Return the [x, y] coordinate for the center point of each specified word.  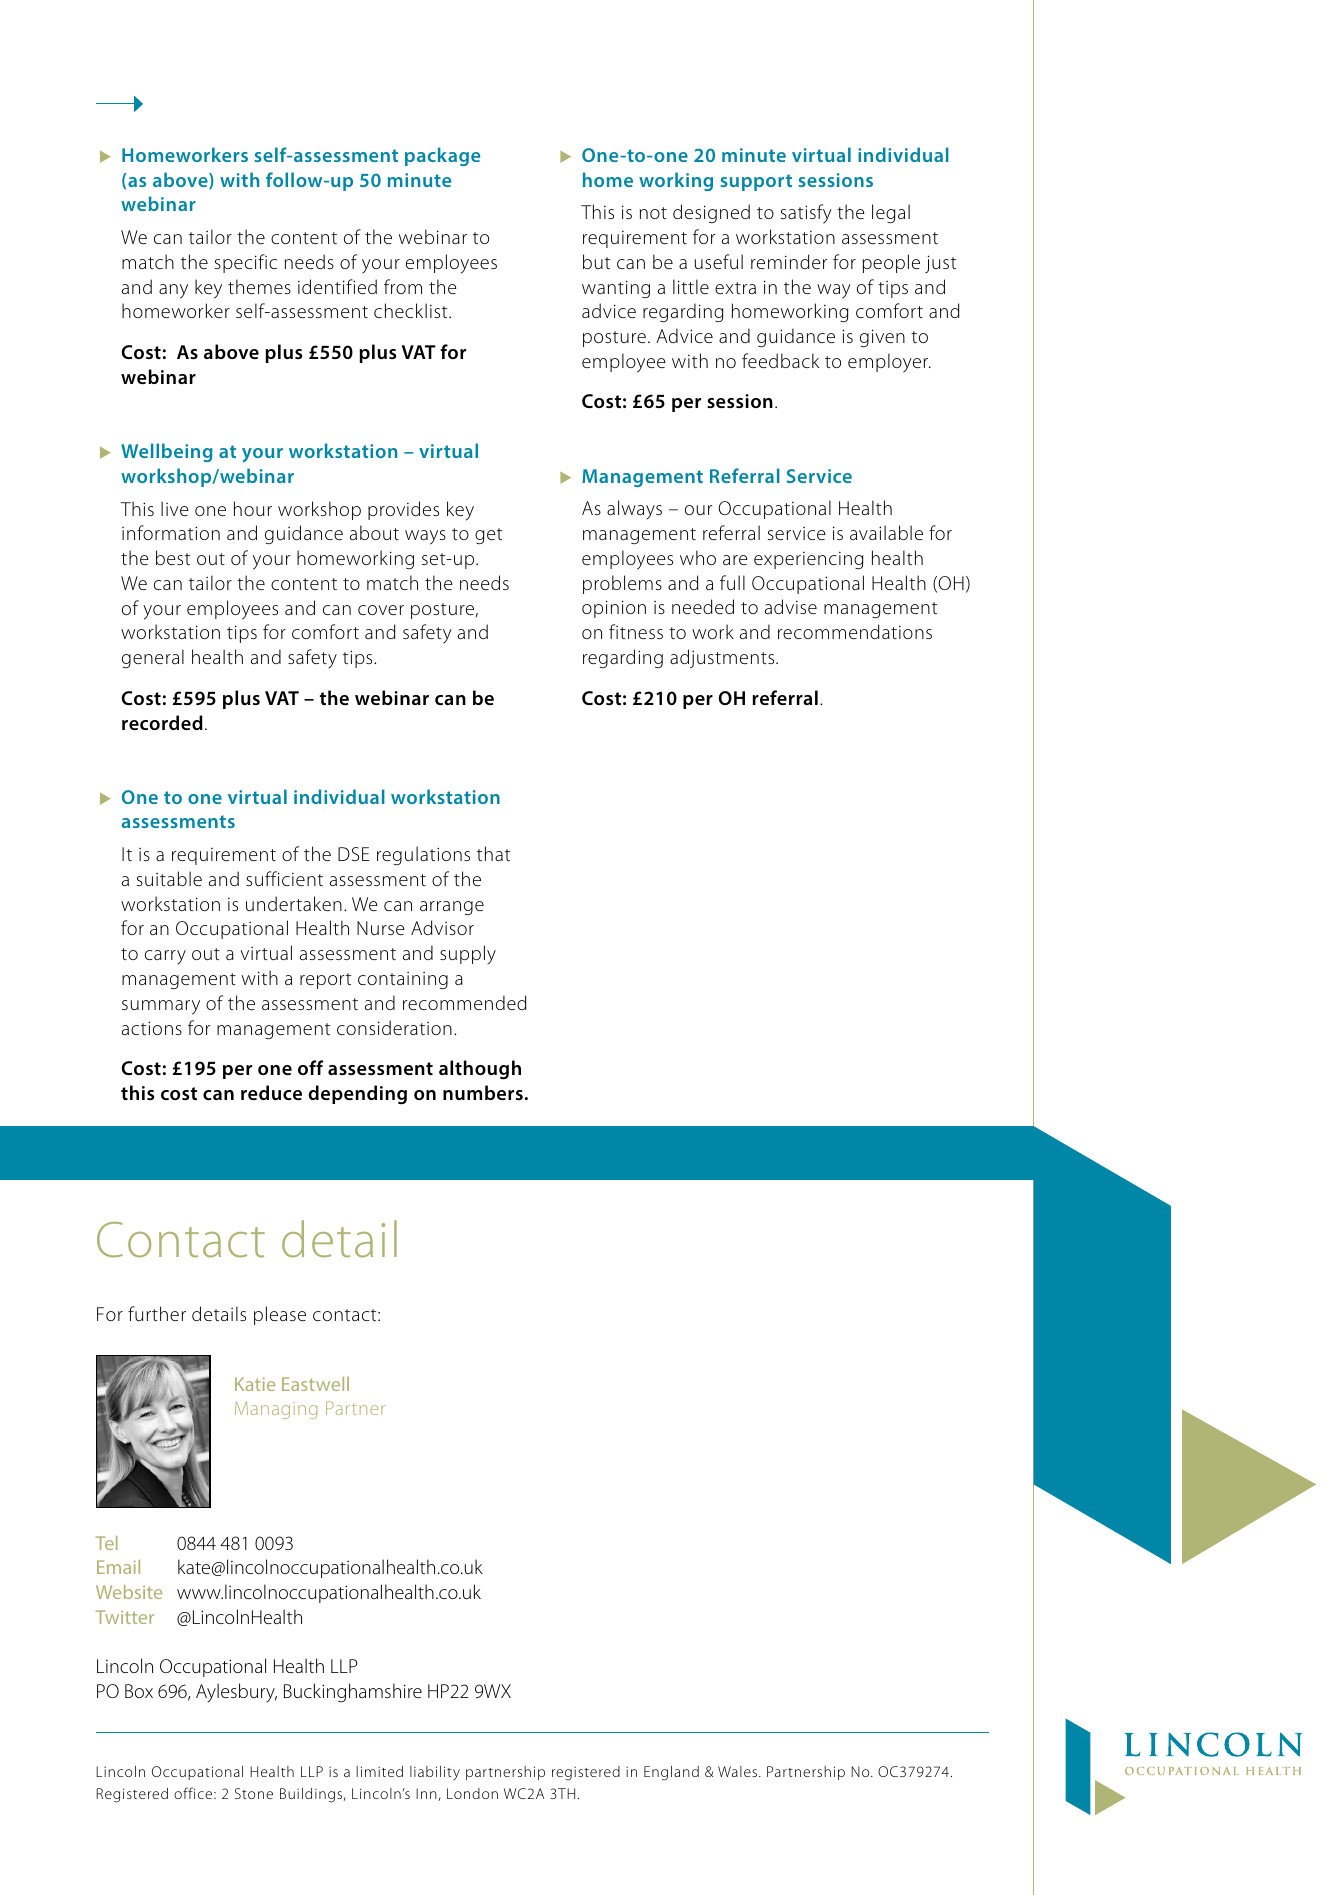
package [442, 156]
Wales [739, 1771]
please [280, 1315]
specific [246, 263]
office [194, 1793]
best [173, 557]
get [488, 536]
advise [791, 606]
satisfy [806, 214]
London [472, 1793]
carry [165, 957]
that [493, 853]
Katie [255, 1384]
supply [468, 954]
